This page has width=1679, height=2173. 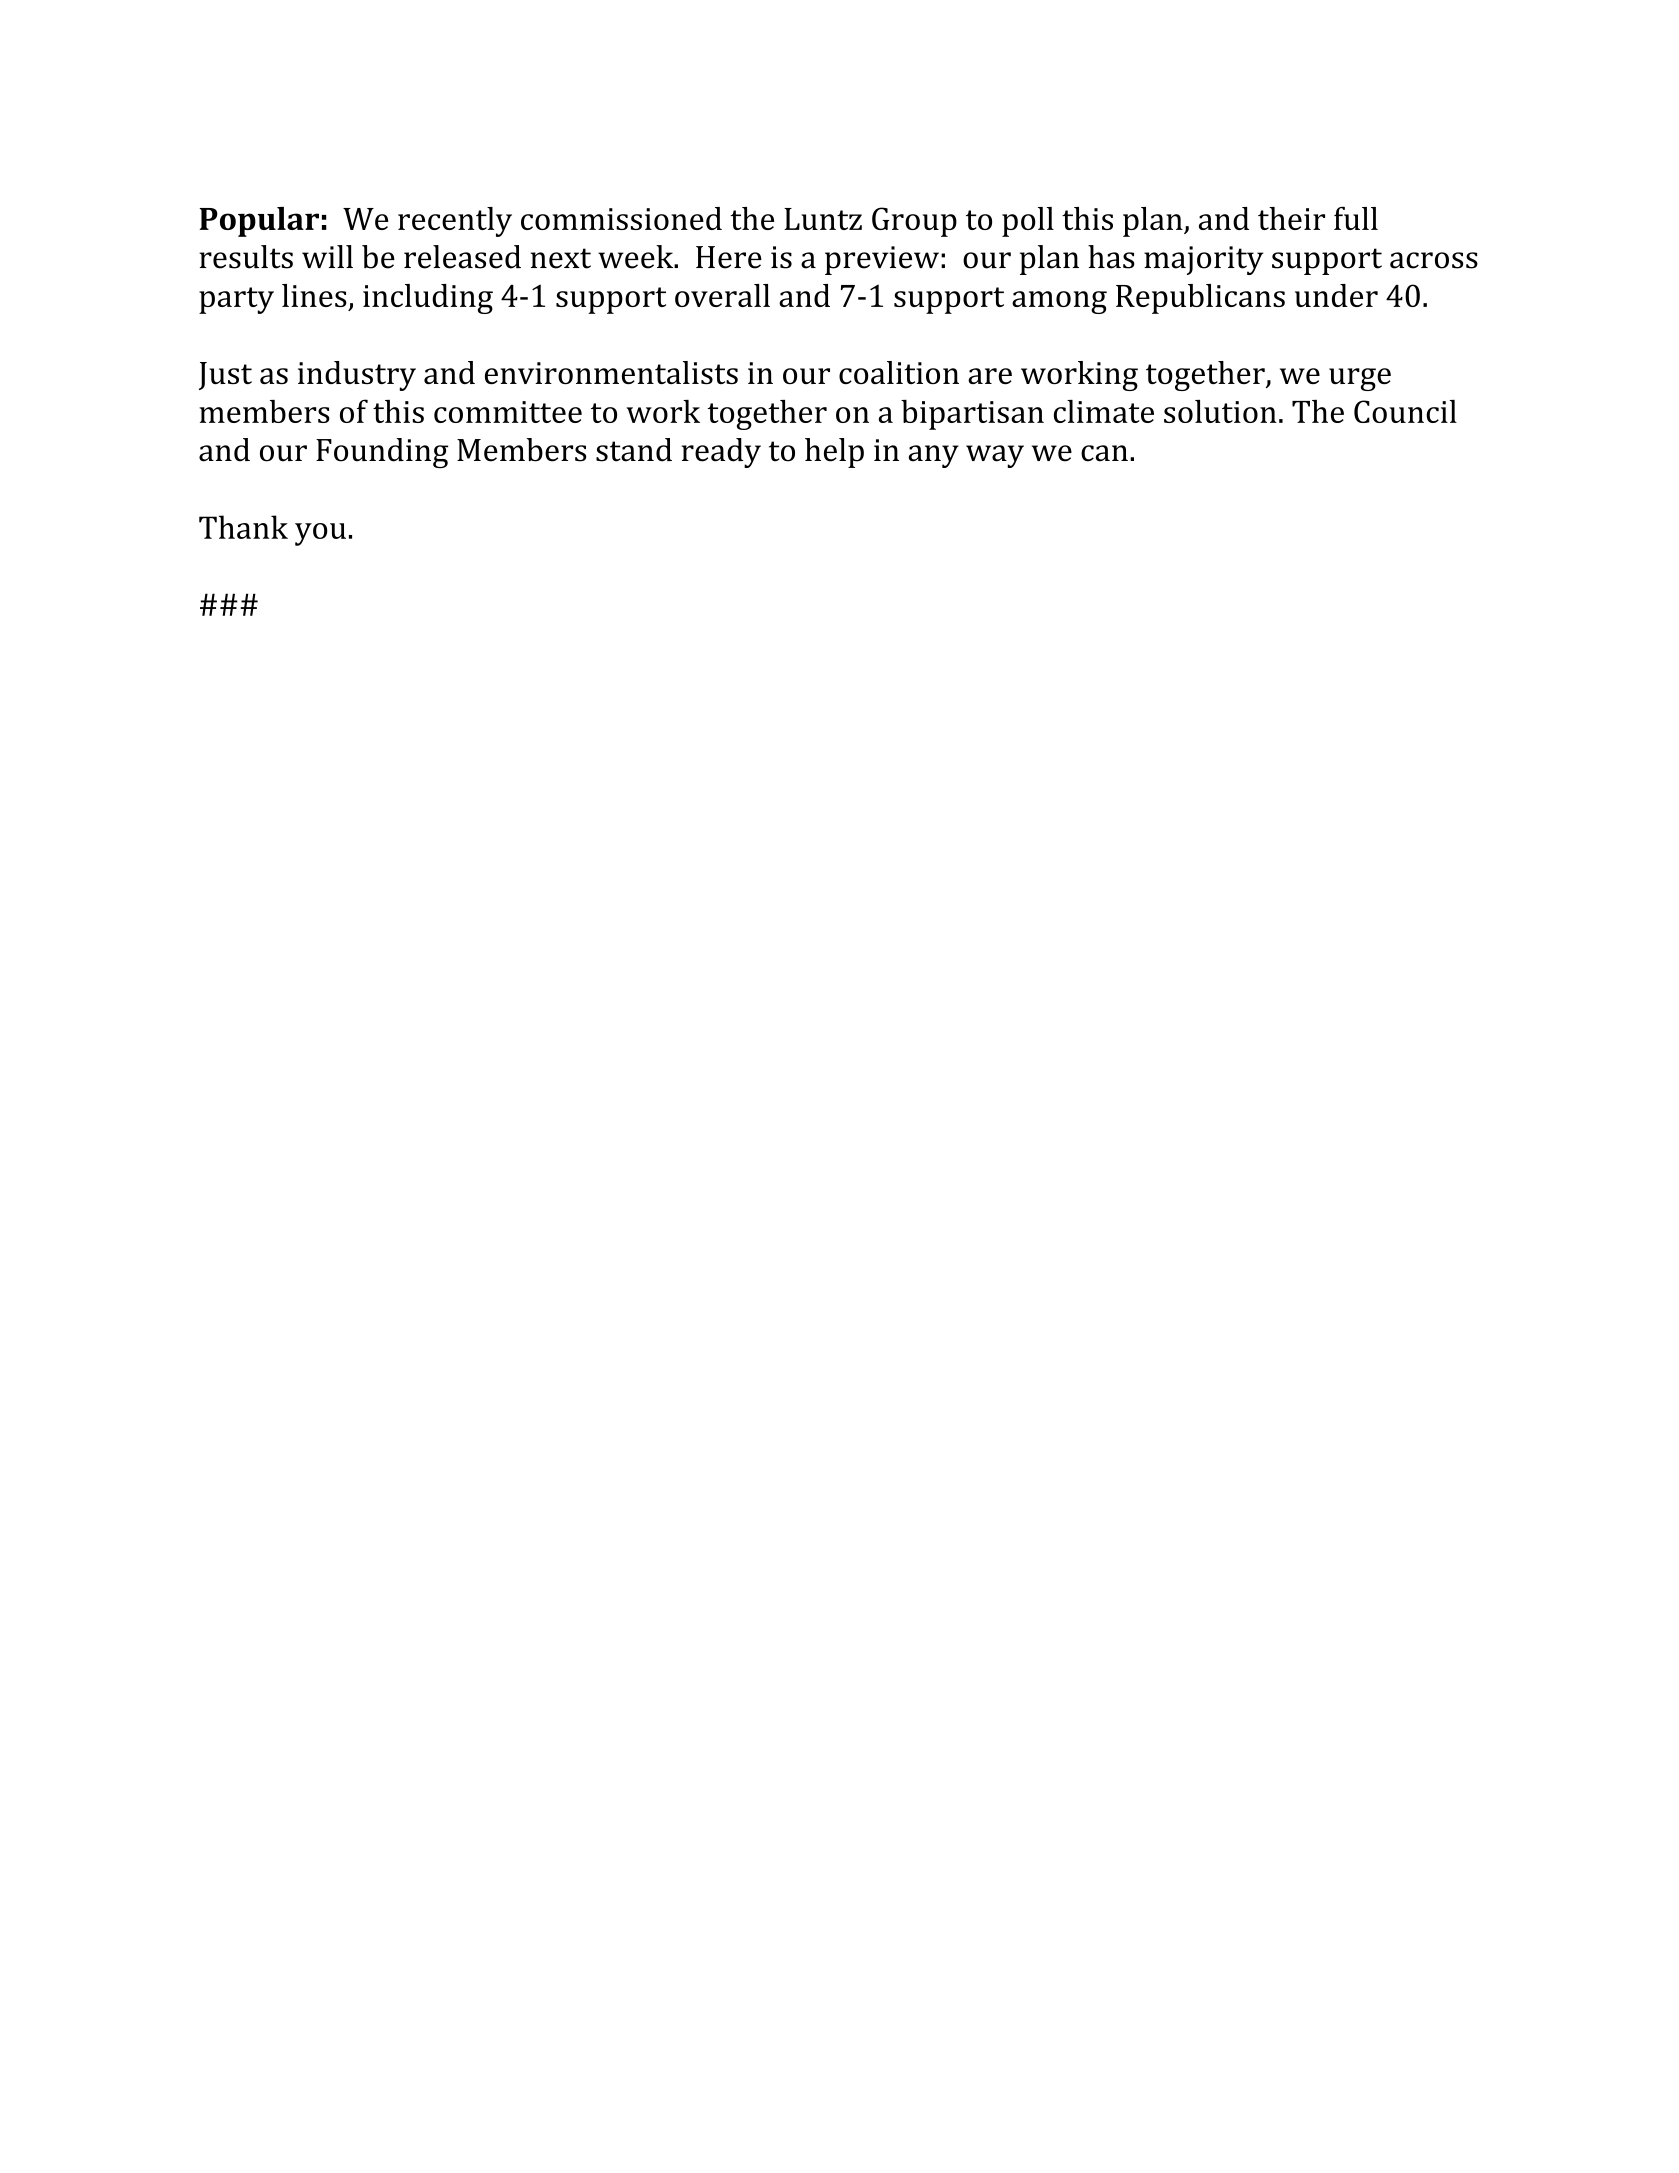 I want to click on you, so click(x=320, y=534).
